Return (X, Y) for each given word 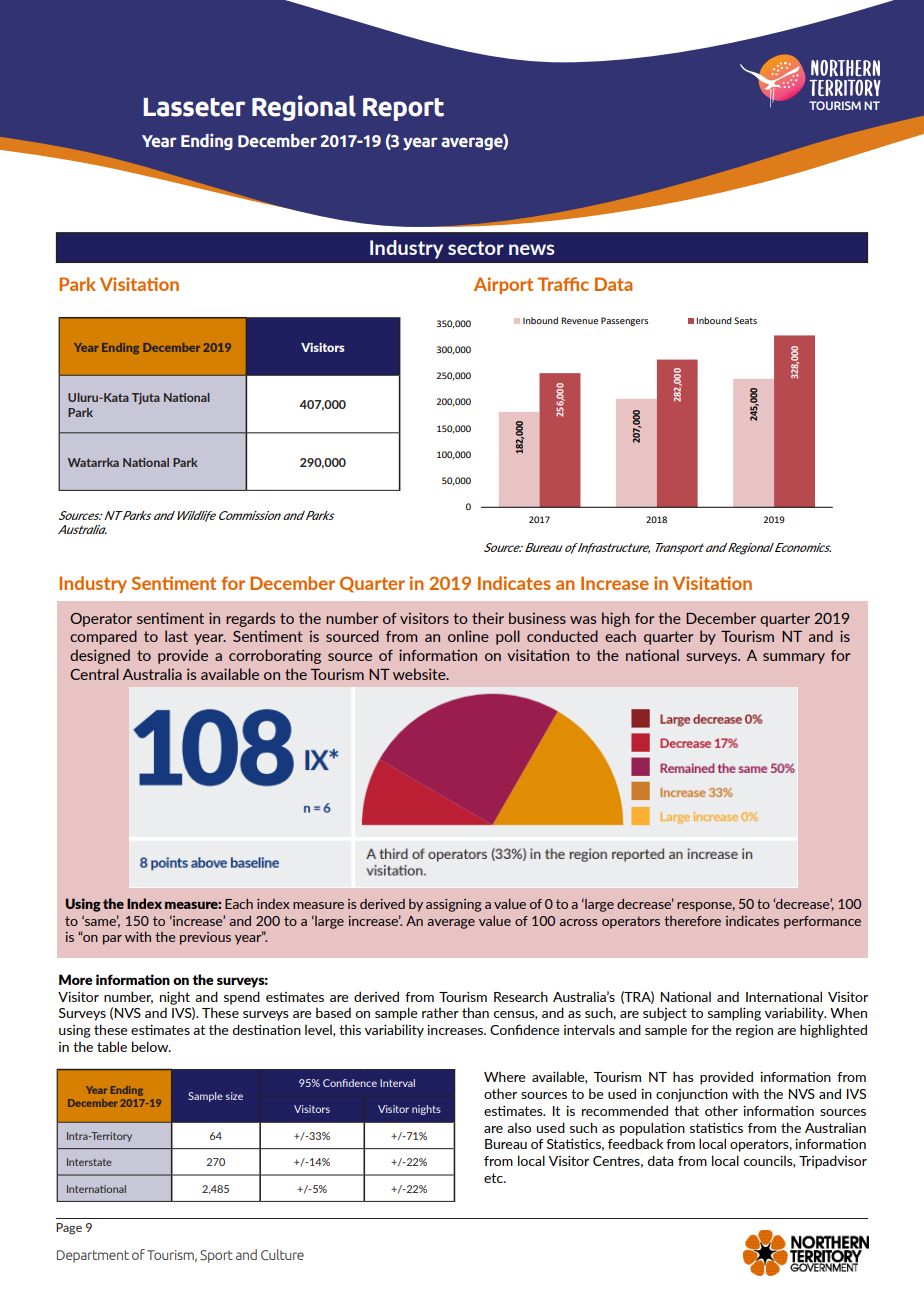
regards (250, 619)
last (176, 636)
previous (205, 938)
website (420, 674)
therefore (692, 921)
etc (494, 1178)
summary (794, 658)
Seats (745, 320)
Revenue (579, 320)
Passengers (624, 321)
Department (93, 1256)
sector (476, 248)
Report (403, 109)
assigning (454, 905)
